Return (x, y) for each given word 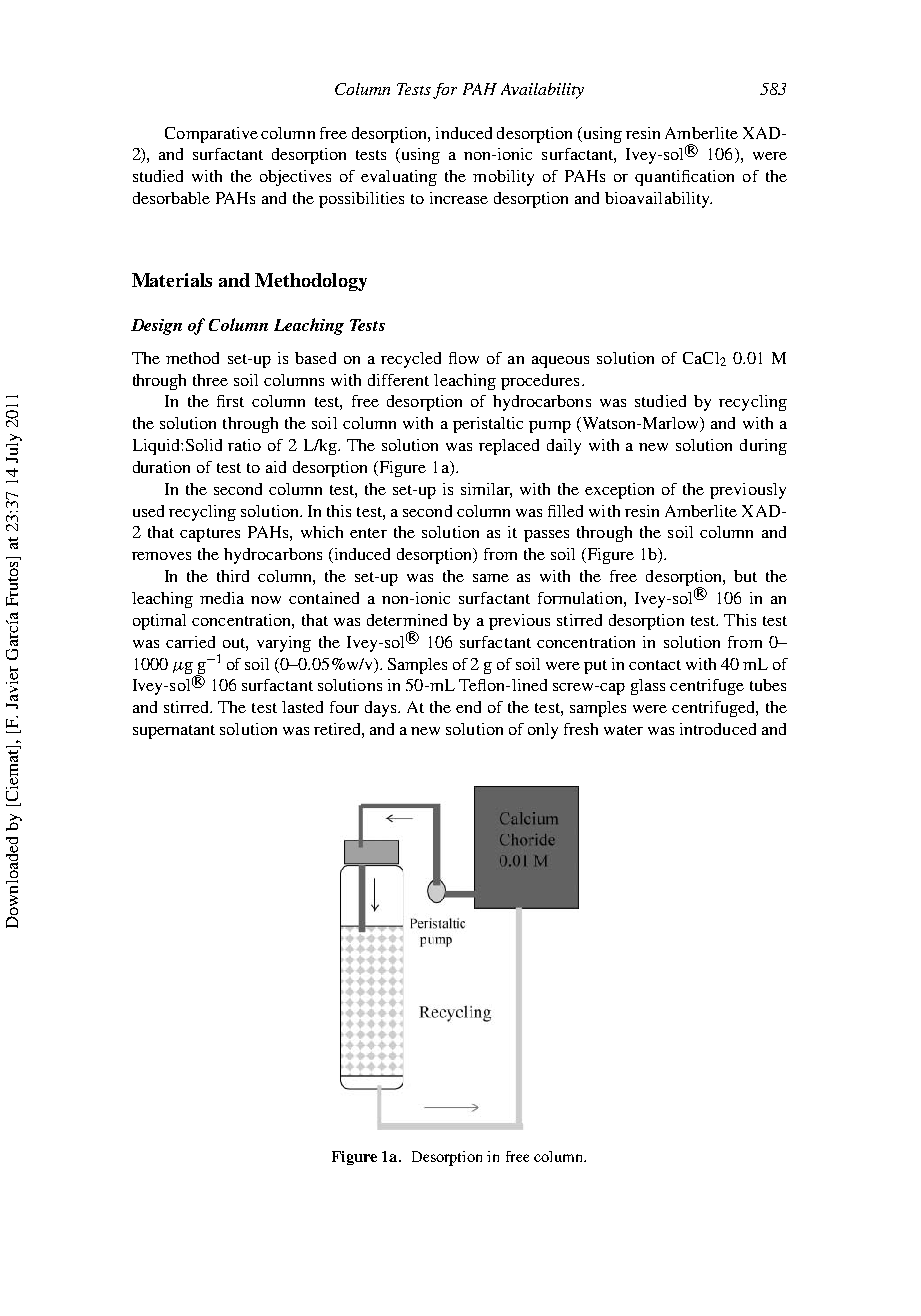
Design (156, 327)
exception (619, 491)
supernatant (174, 732)
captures (210, 535)
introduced (718, 729)
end (468, 707)
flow (464, 358)
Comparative (211, 135)
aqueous (560, 362)
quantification (684, 178)
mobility (503, 178)
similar (486, 490)
